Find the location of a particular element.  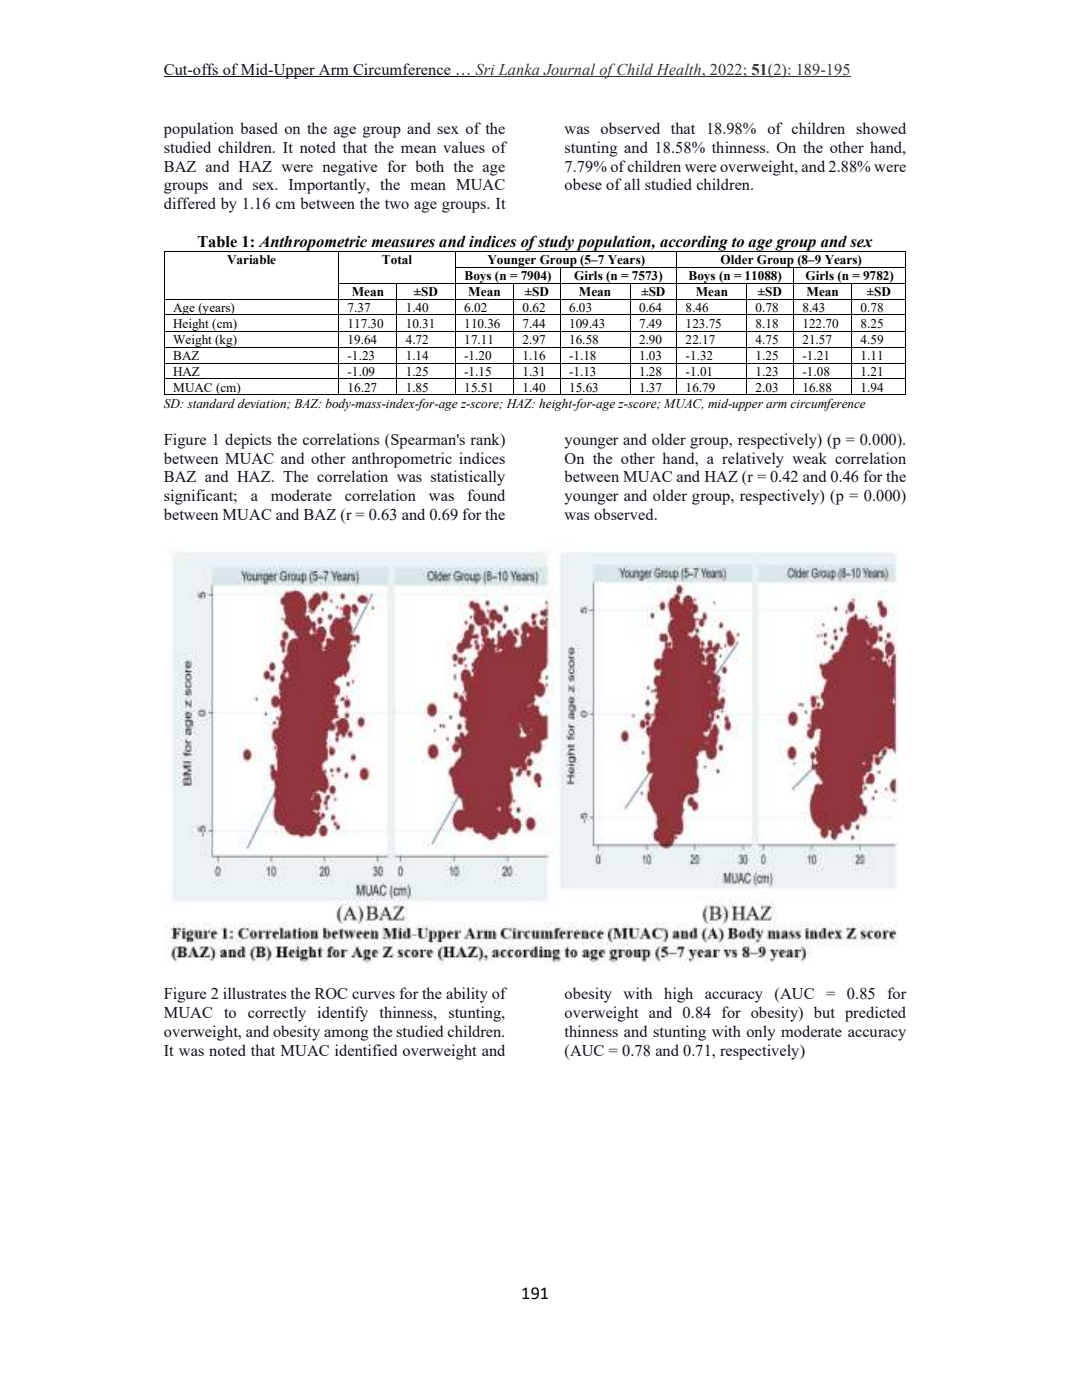

high is located at coordinates (678, 995).
